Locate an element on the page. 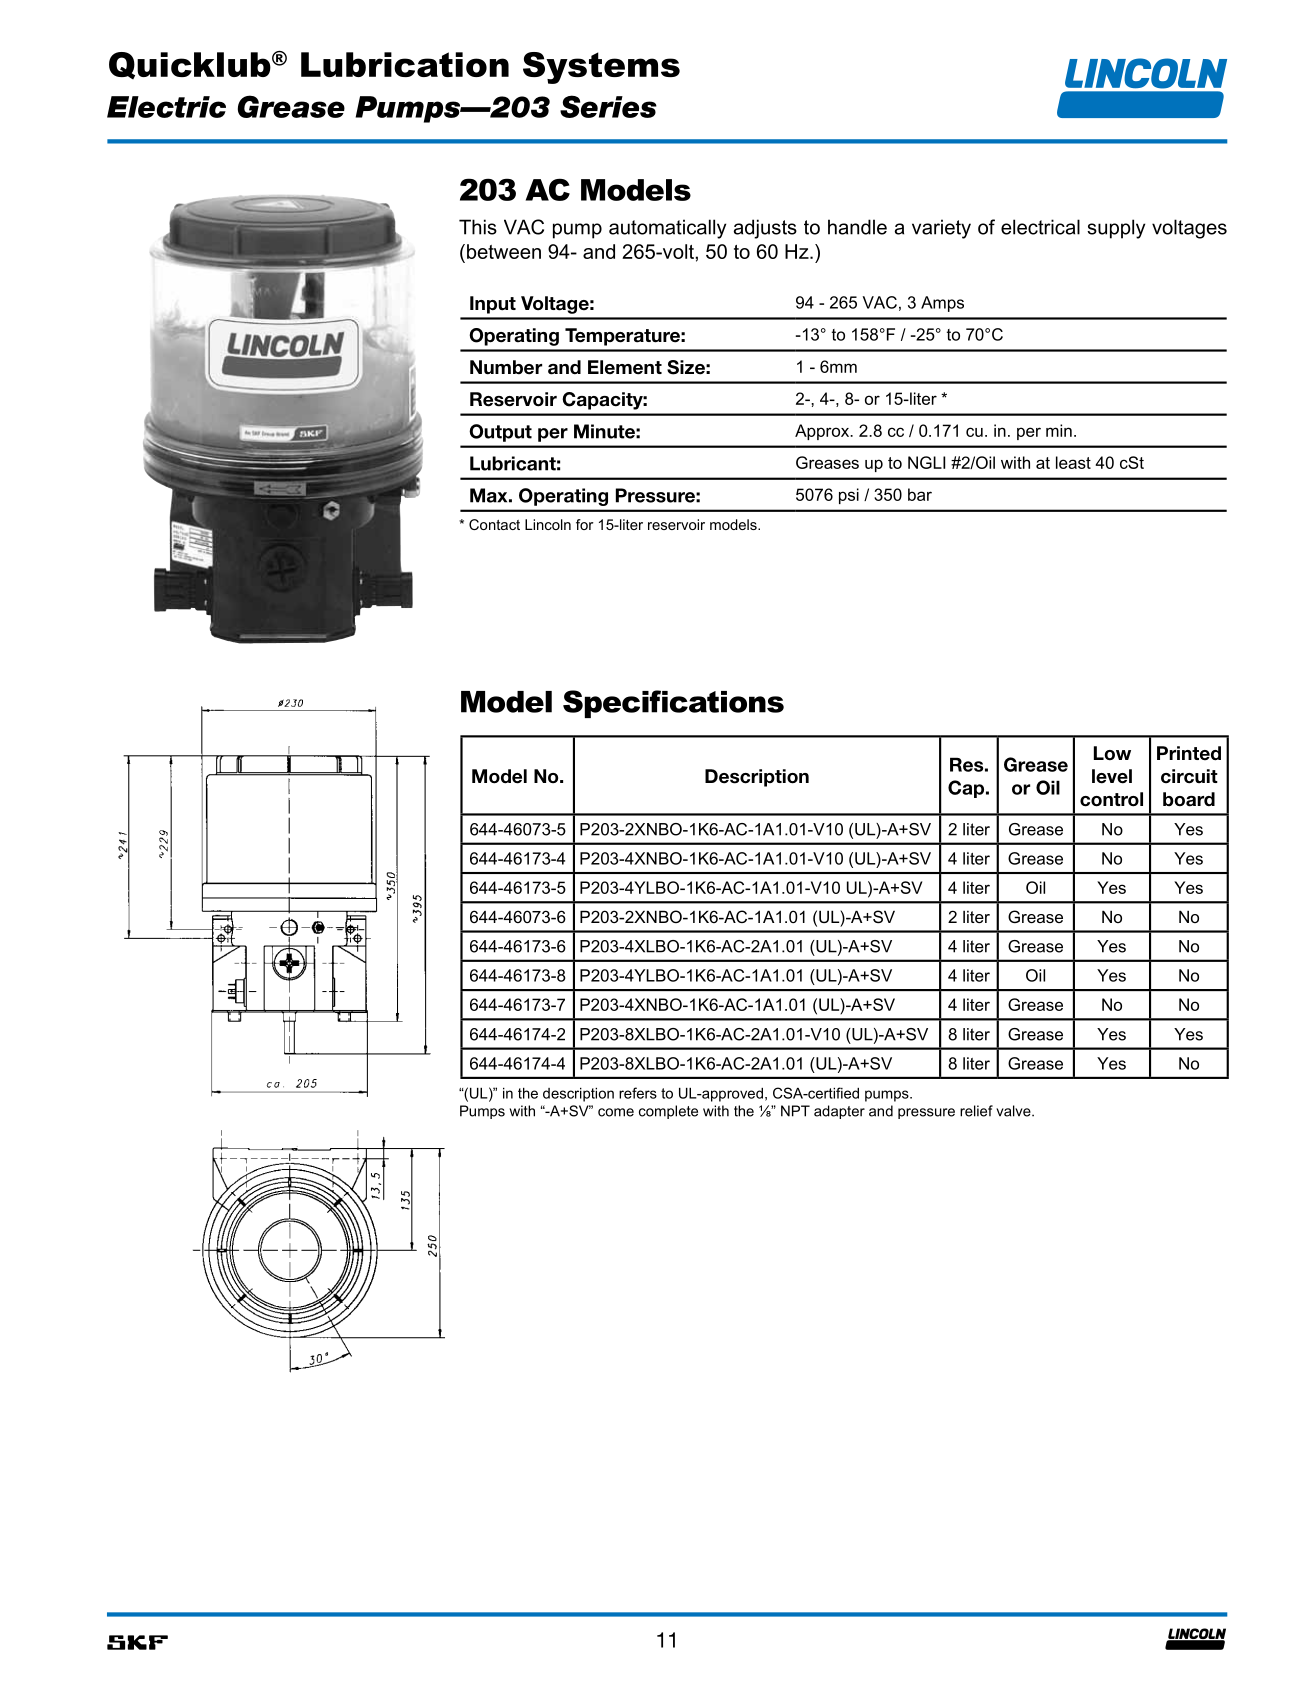 The height and width of the page is (1688, 1304). NPT is located at coordinates (795, 1111).
